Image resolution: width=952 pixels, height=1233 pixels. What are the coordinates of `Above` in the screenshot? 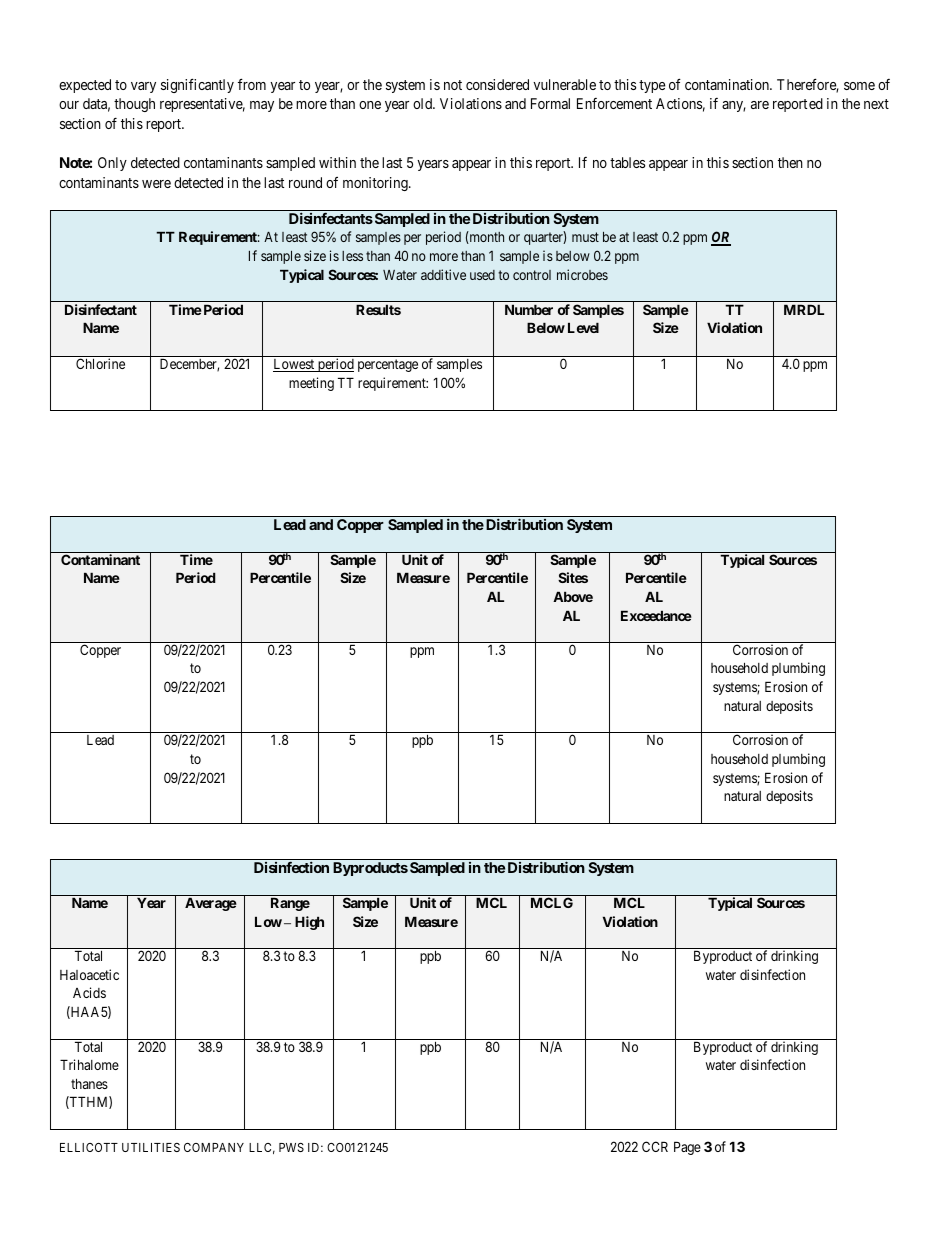 It's located at (573, 596).
